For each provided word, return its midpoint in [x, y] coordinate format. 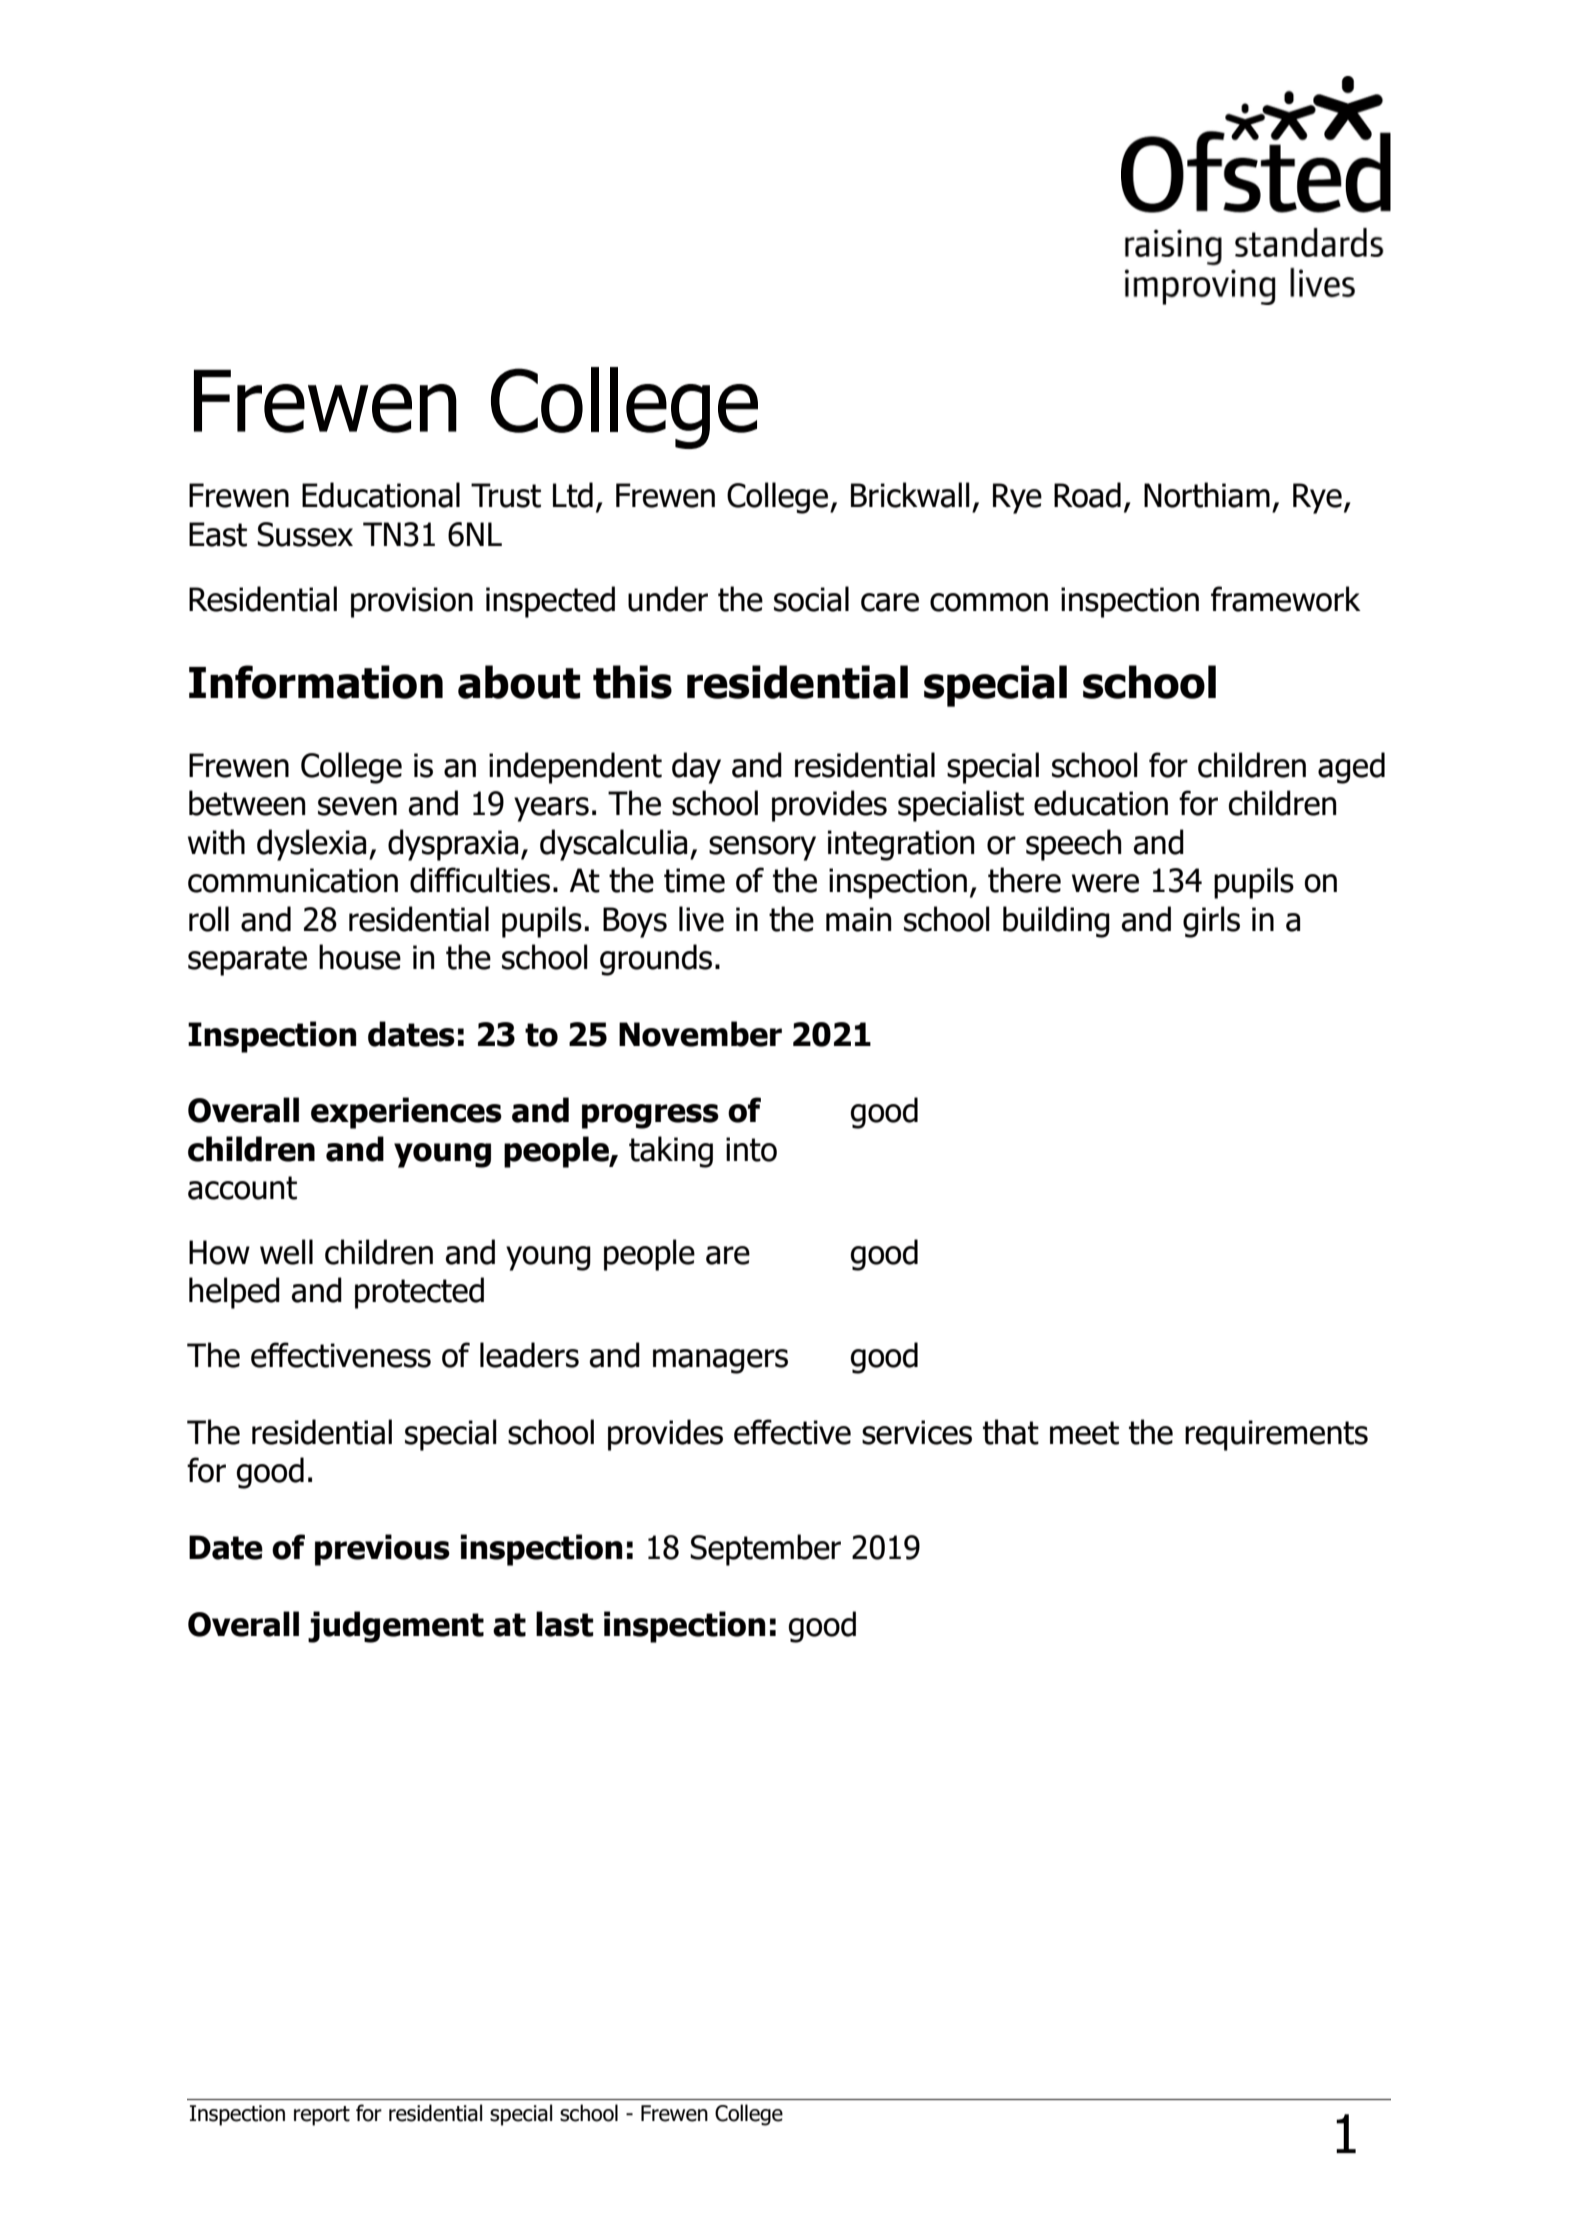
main [858, 919]
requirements [1276, 1435]
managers [720, 1361]
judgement [396, 1627]
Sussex [305, 534]
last [564, 1624]
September [765, 1550]
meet [1084, 1433]
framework [1286, 599]
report [322, 2116]
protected [419, 1293]
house [360, 957]
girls [1211, 922]
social [811, 599]
